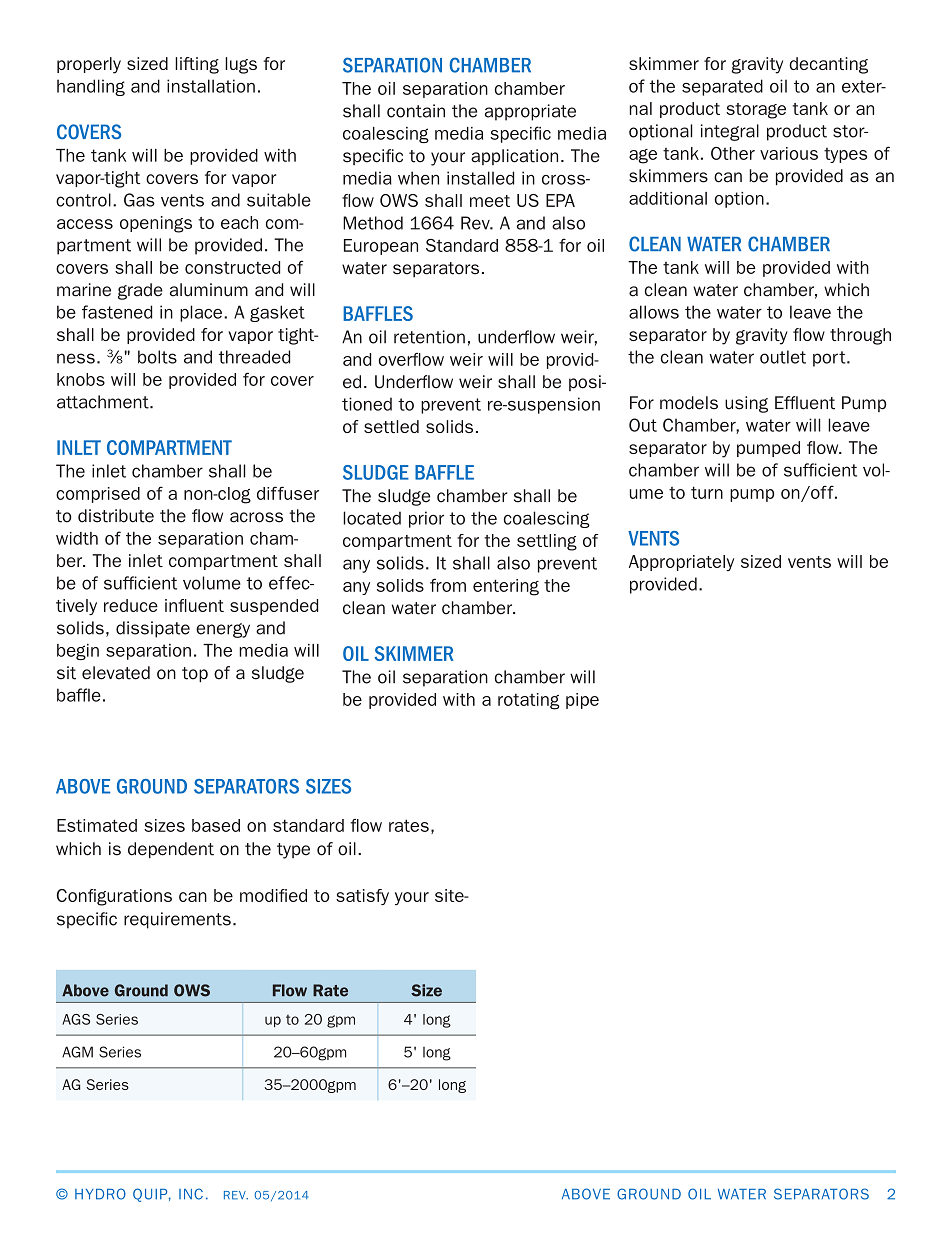  I want to click on pipe, so click(582, 701).
